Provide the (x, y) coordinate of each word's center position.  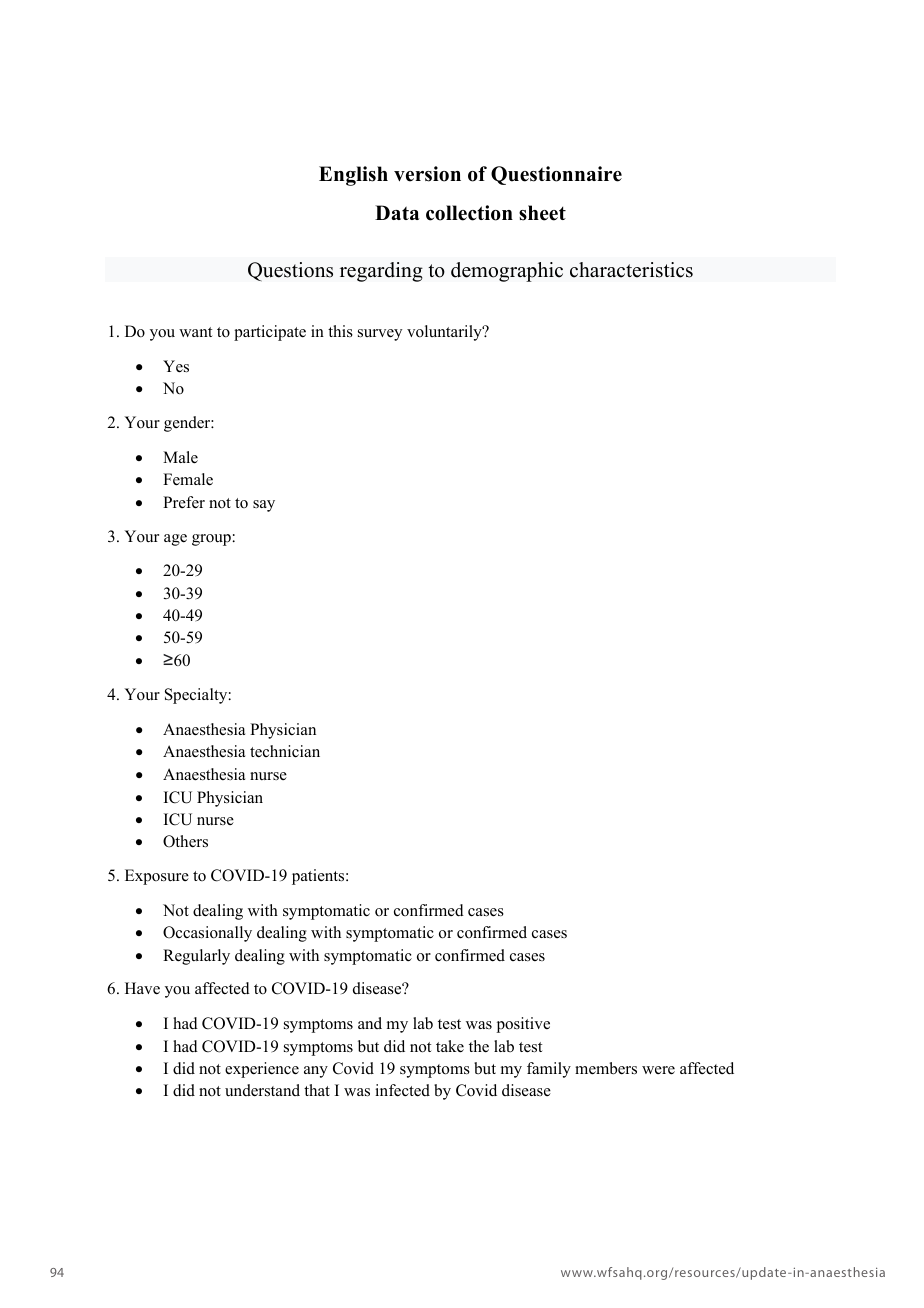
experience (262, 1070)
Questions (290, 271)
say (264, 506)
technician (285, 751)
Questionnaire (556, 175)
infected (402, 1090)
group (211, 540)
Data (397, 212)
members (606, 1068)
